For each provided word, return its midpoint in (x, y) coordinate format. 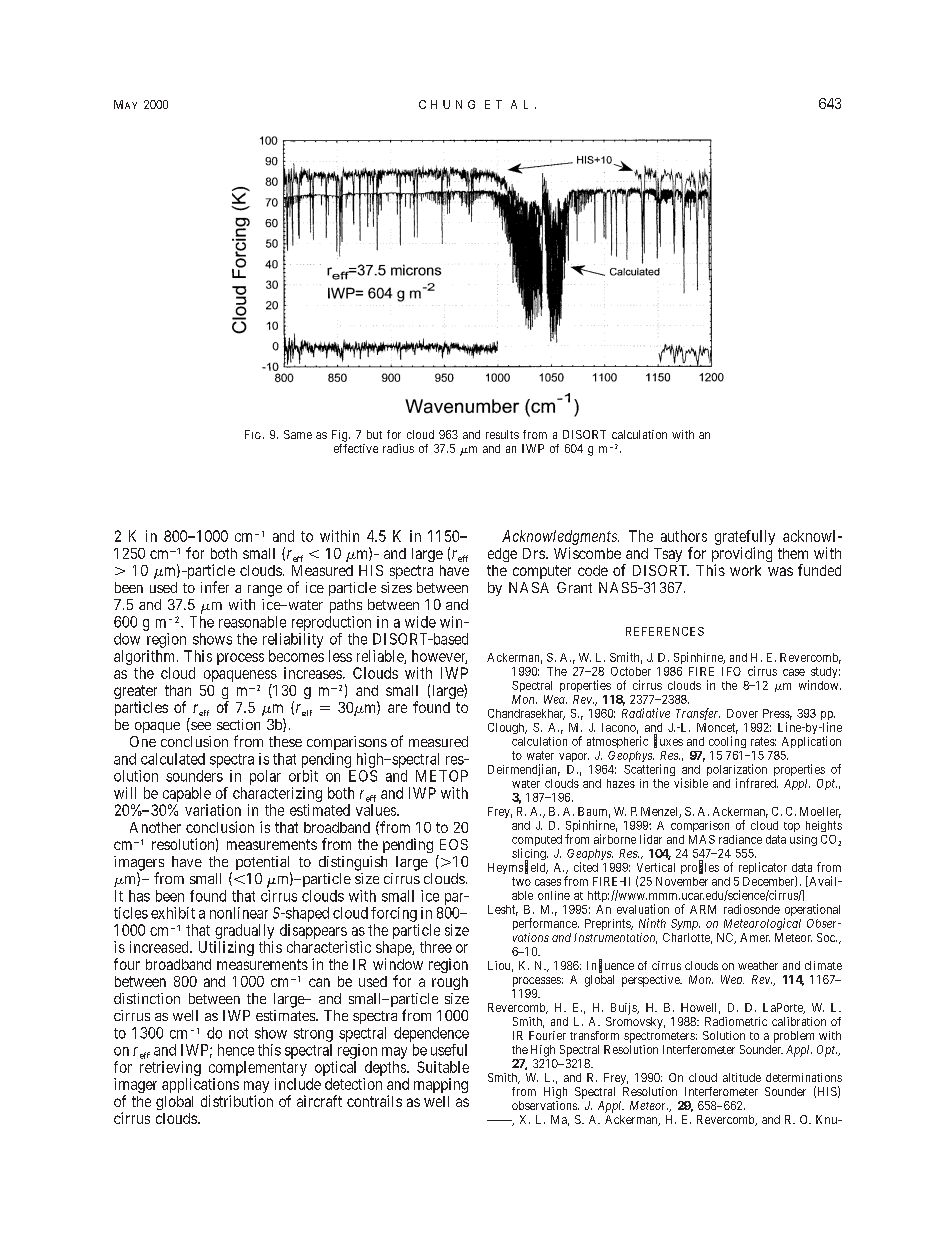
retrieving (170, 1068)
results (502, 434)
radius (398, 448)
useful (449, 1050)
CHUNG (447, 104)
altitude (742, 1077)
